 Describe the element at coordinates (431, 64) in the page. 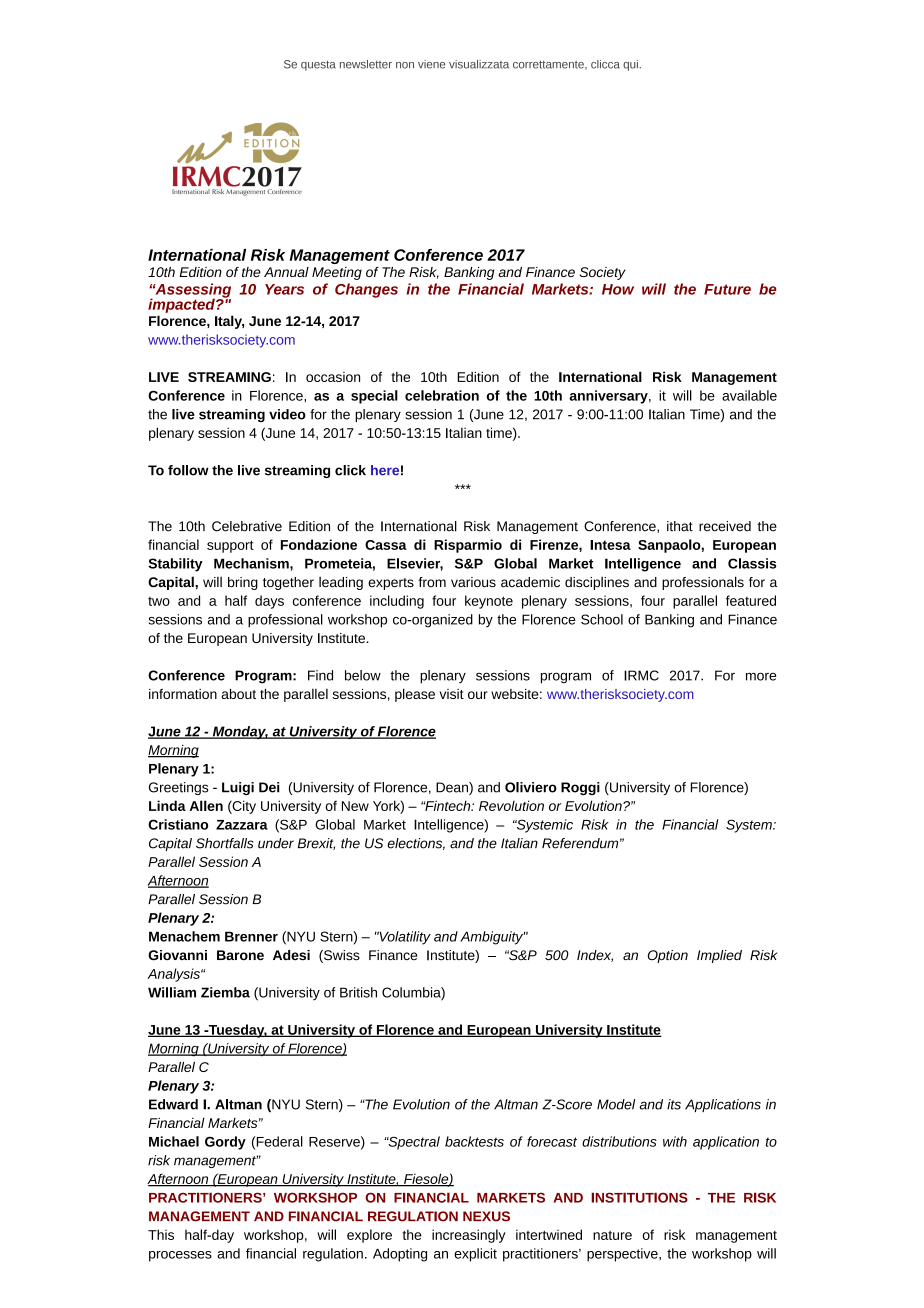

I see `viene` at that location.
